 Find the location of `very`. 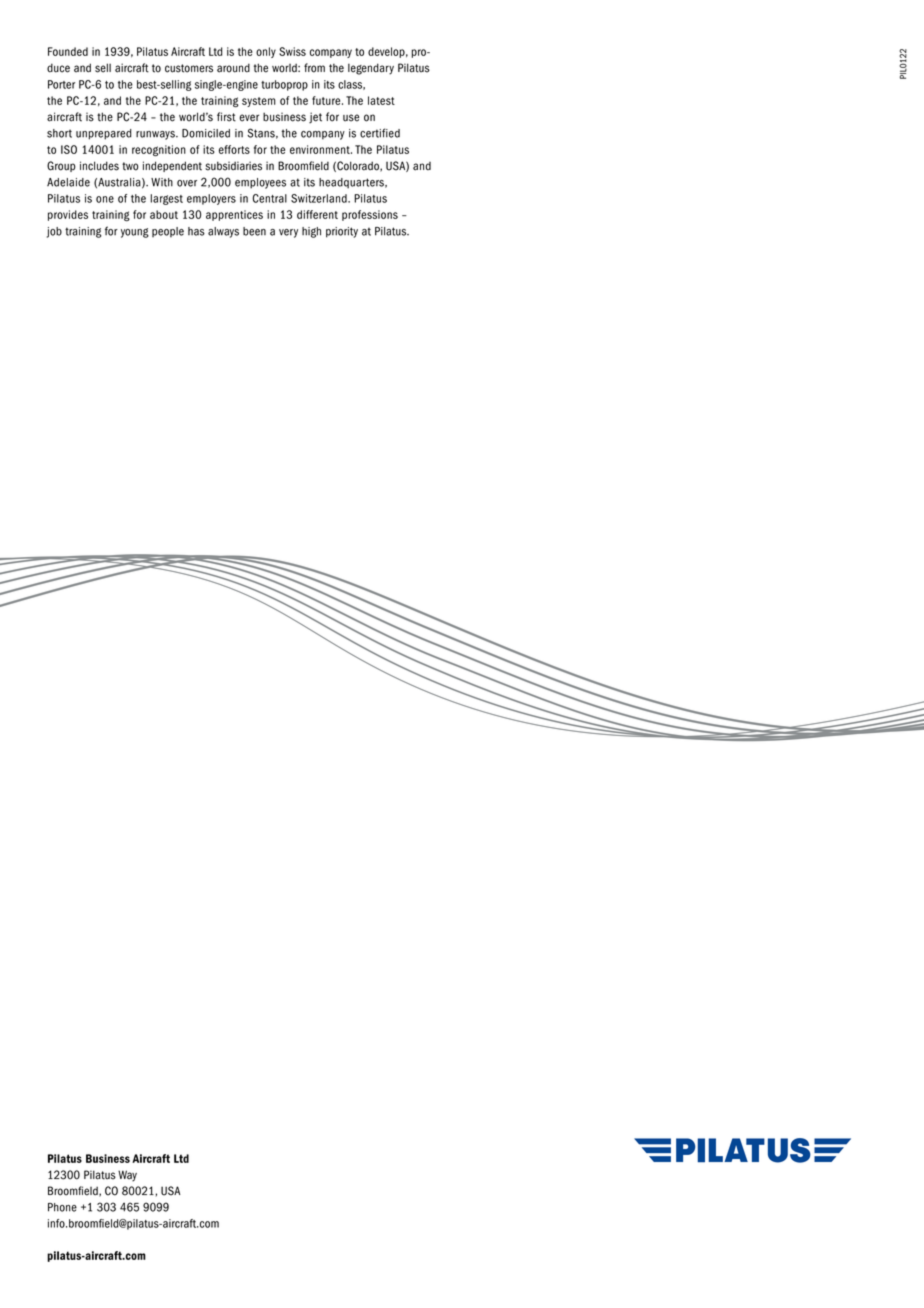

very is located at coordinates (288, 233).
